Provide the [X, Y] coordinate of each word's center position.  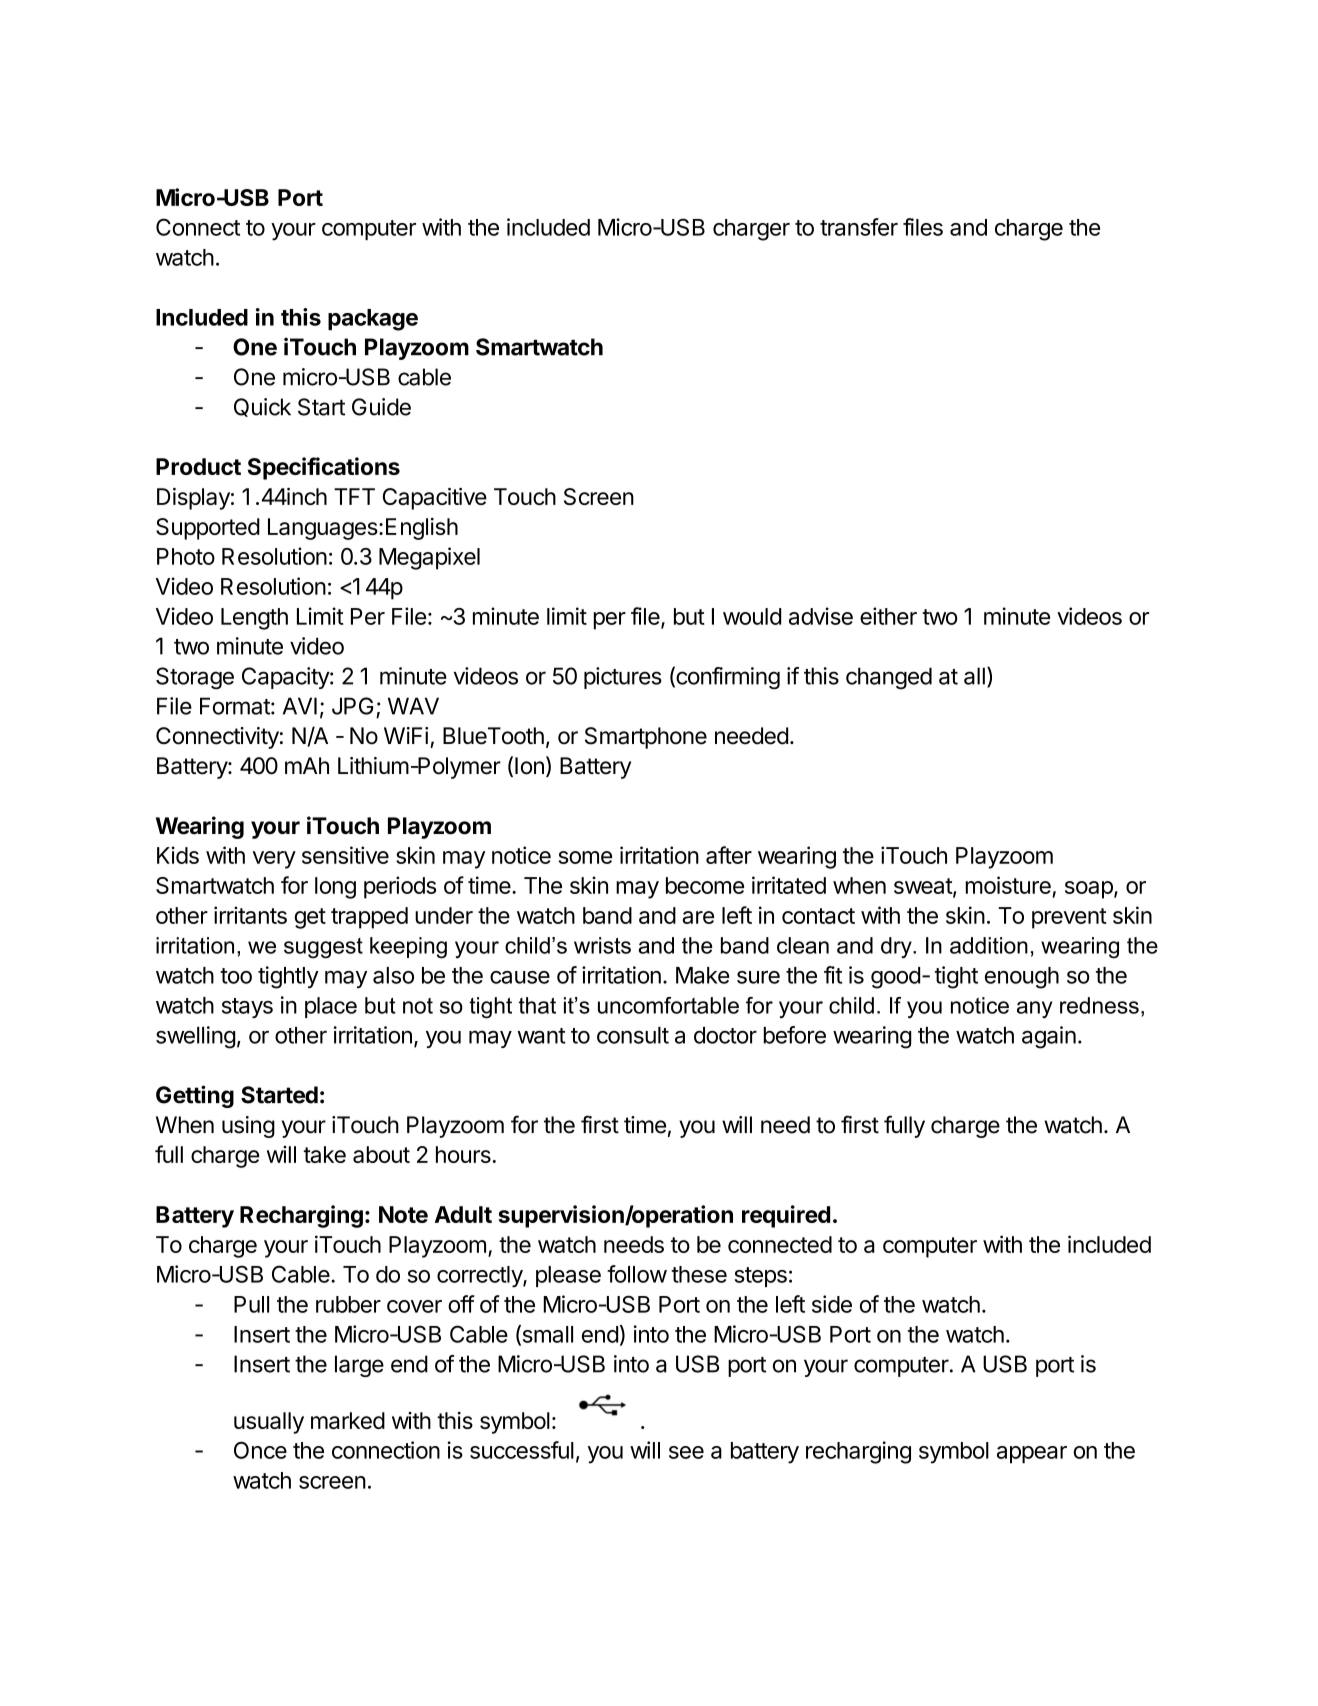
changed [889, 678]
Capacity [286, 678]
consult [633, 1035]
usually [269, 1423]
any [1034, 1009]
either [888, 616]
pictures [623, 678]
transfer [859, 227]
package [373, 320]
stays [247, 1008]
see [686, 1452]
